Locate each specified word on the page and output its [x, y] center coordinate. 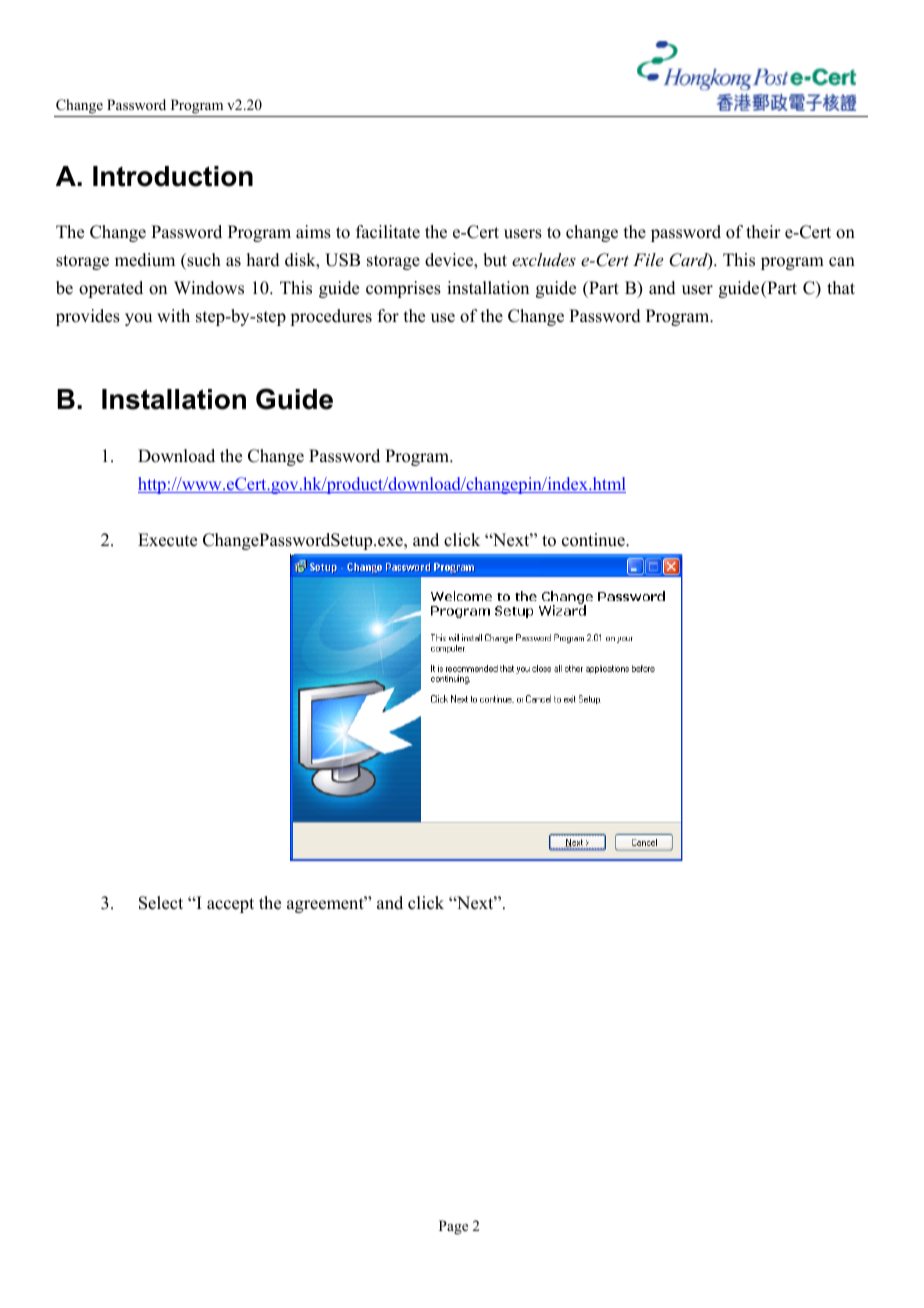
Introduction [173, 176]
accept [230, 905]
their [763, 232]
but [495, 260]
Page [453, 1227]
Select [161, 903]
